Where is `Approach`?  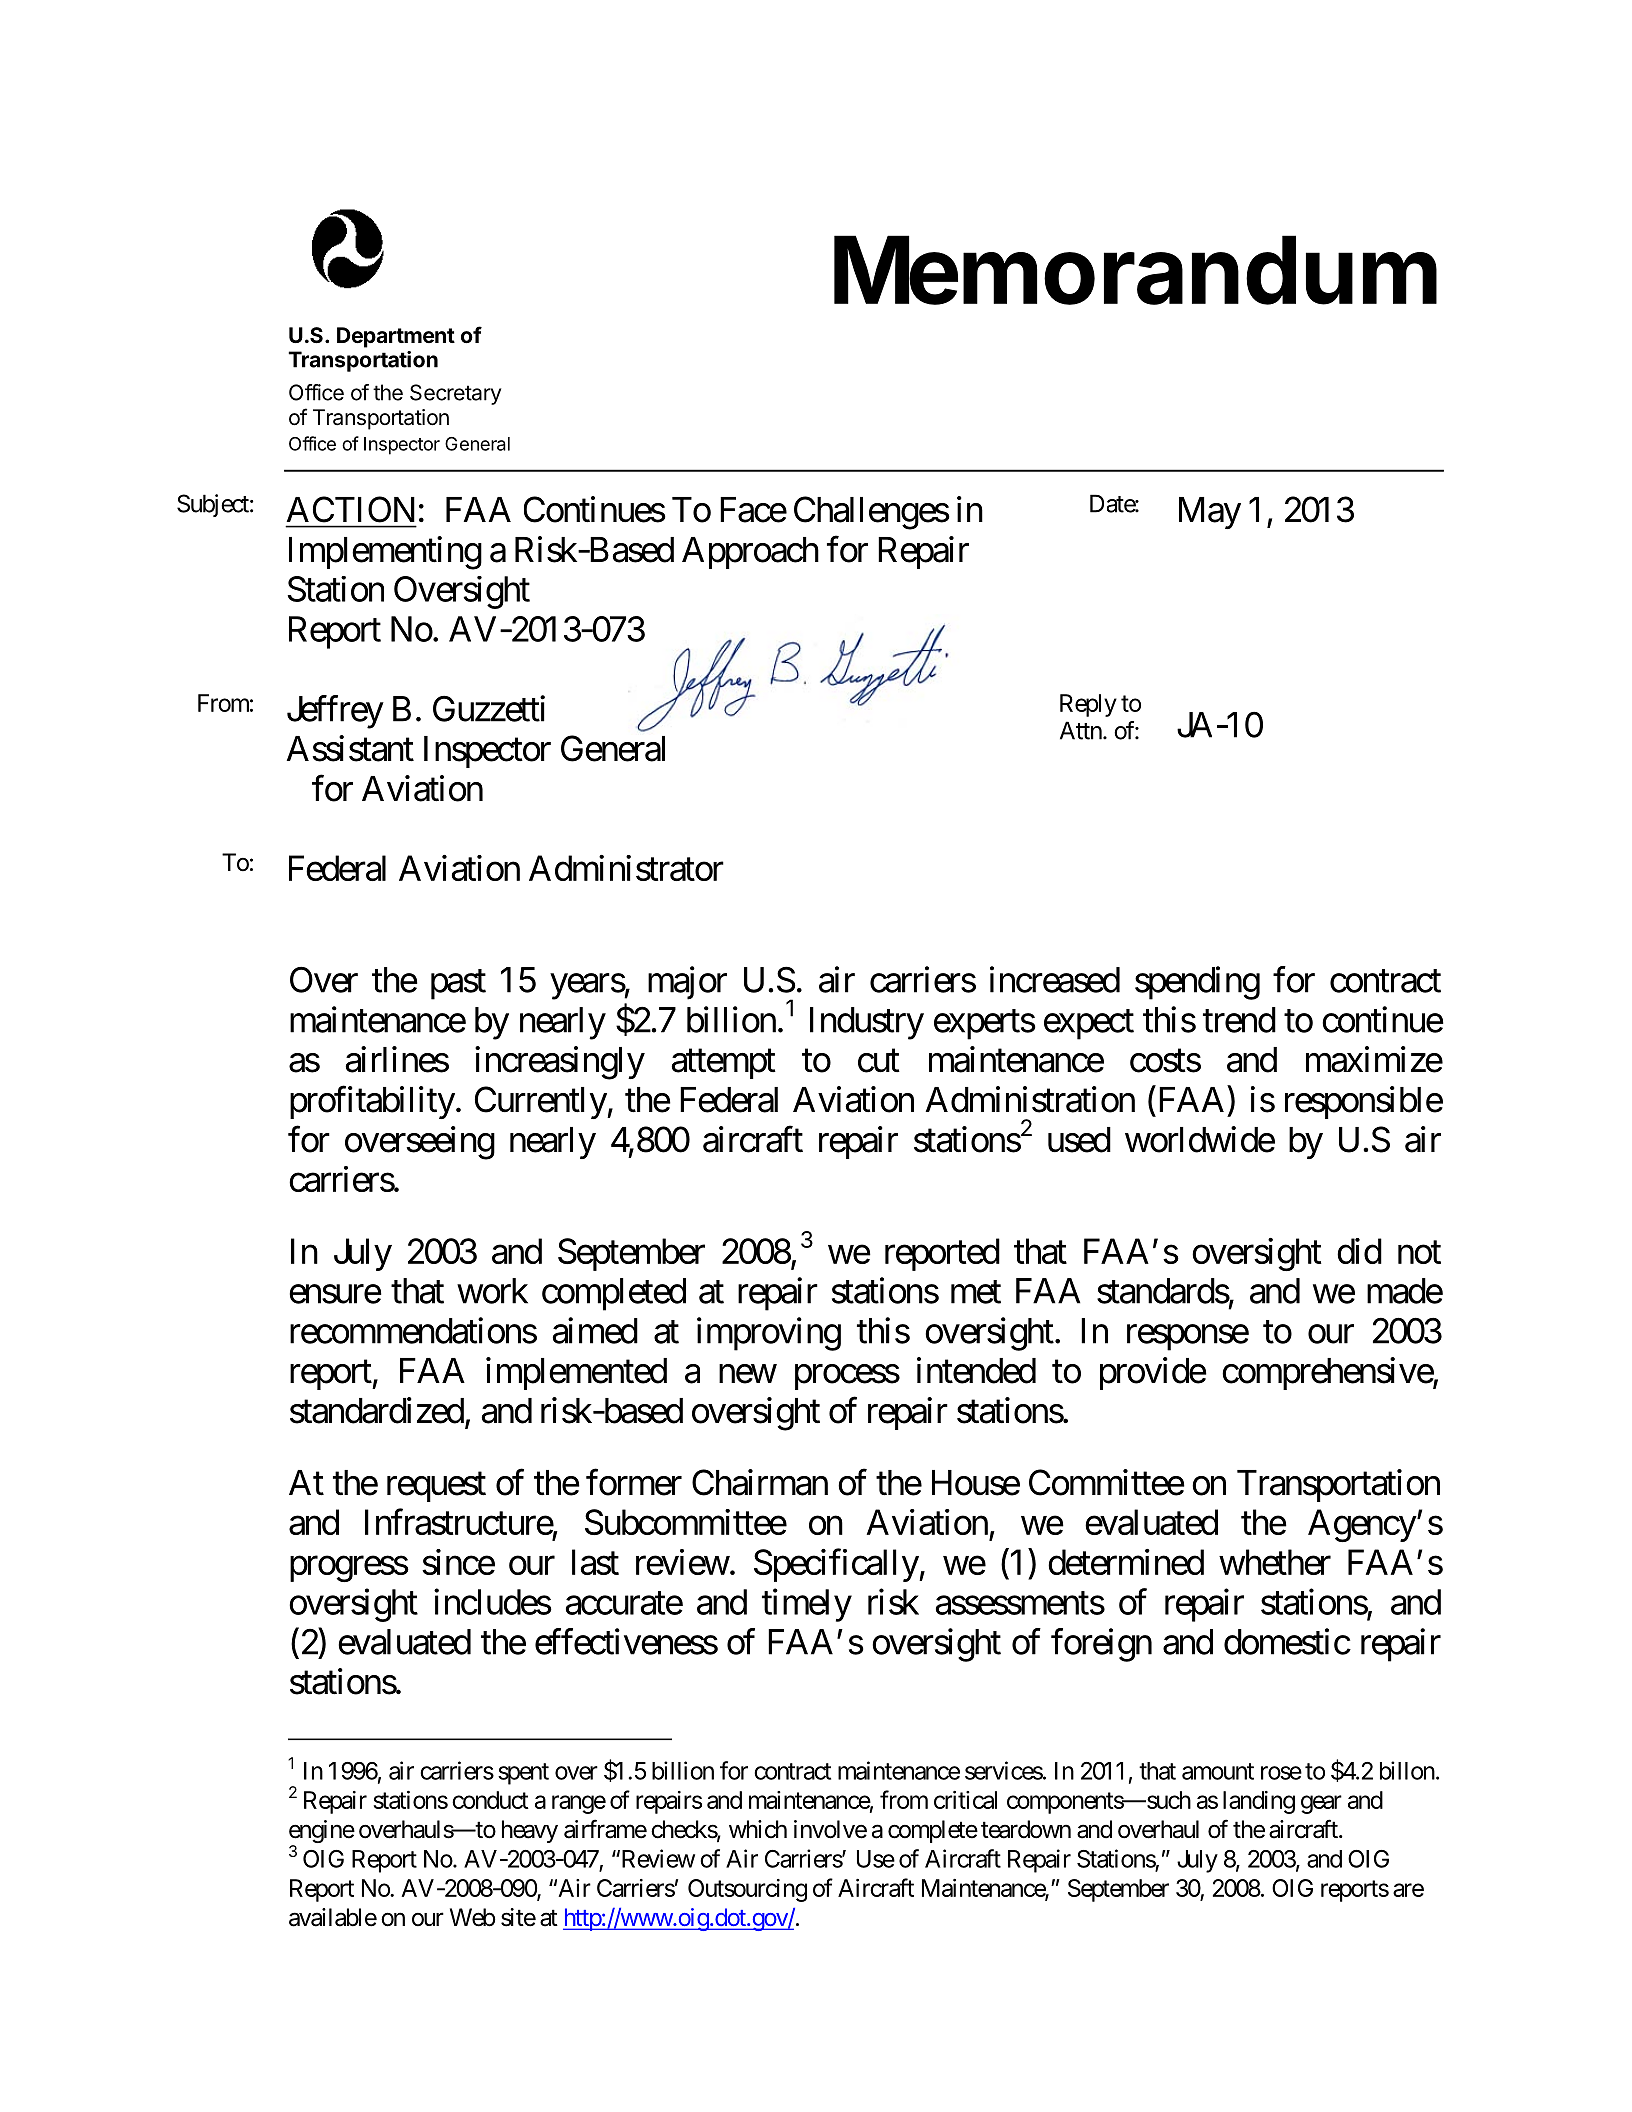 Approach is located at coordinates (750, 553).
